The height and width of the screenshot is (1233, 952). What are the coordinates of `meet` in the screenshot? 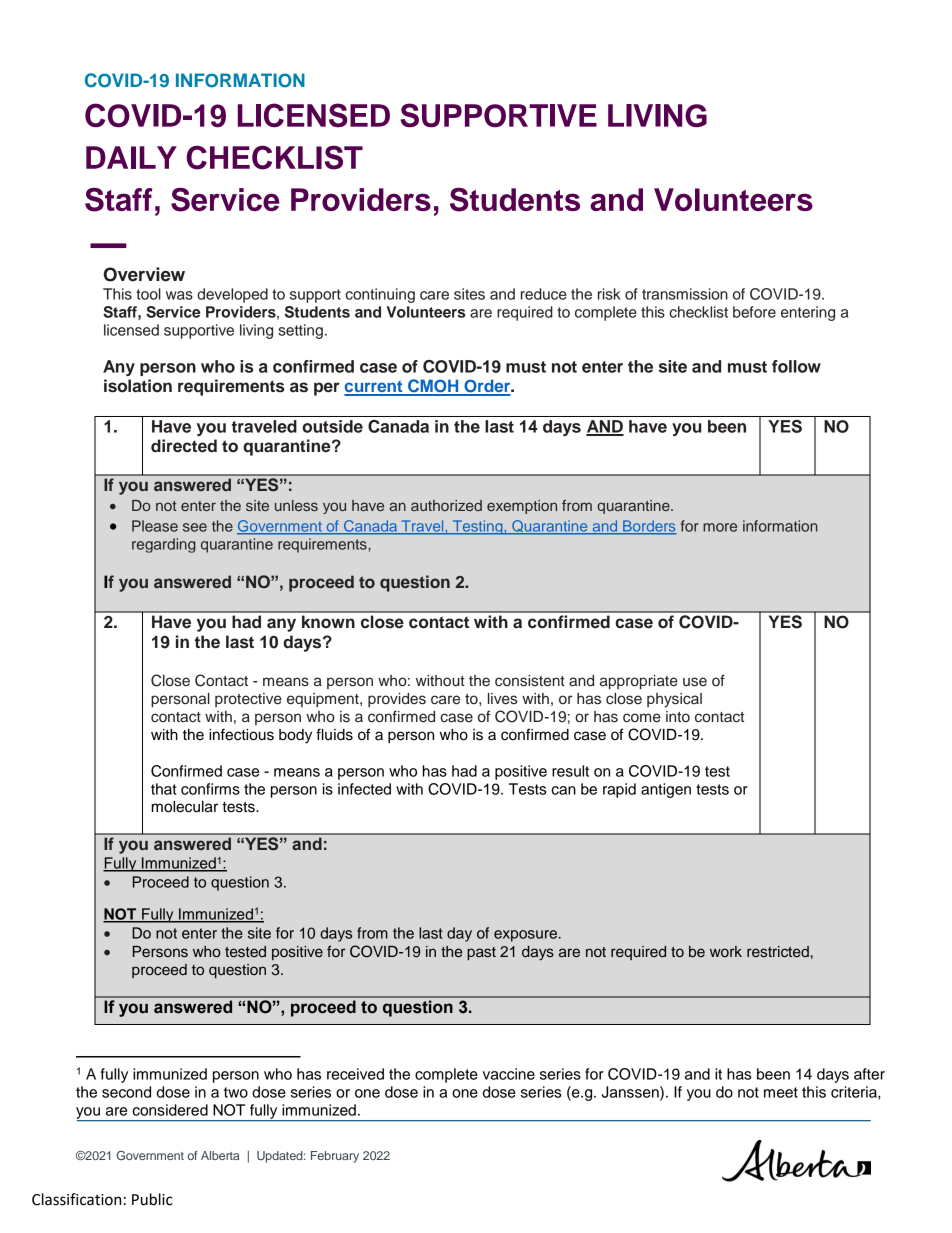 It's located at (781, 1092).
